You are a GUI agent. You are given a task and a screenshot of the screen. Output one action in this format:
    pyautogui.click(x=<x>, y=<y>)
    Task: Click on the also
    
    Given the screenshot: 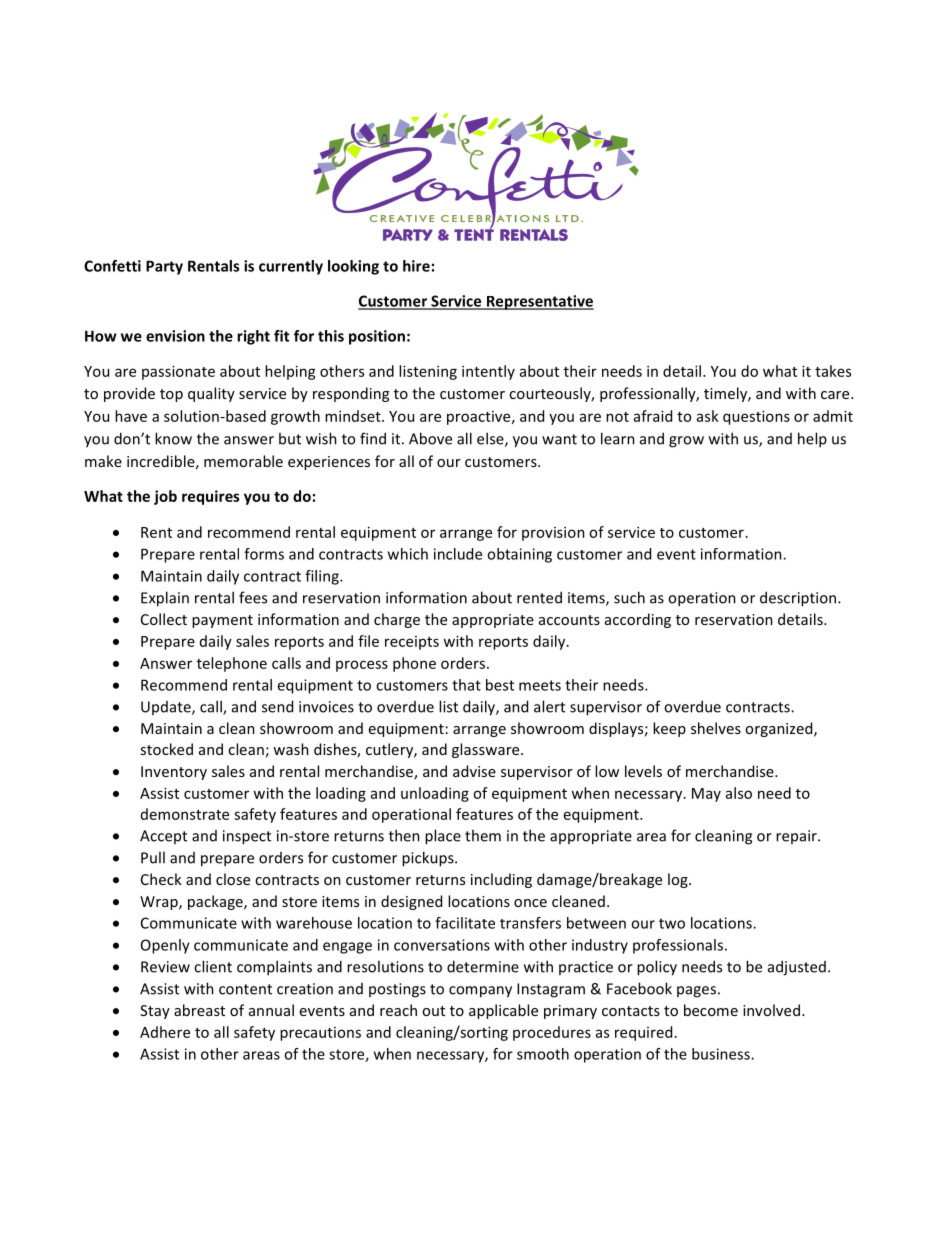 What is the action you would take?
    pyautogui.click(x=739, y=793)
